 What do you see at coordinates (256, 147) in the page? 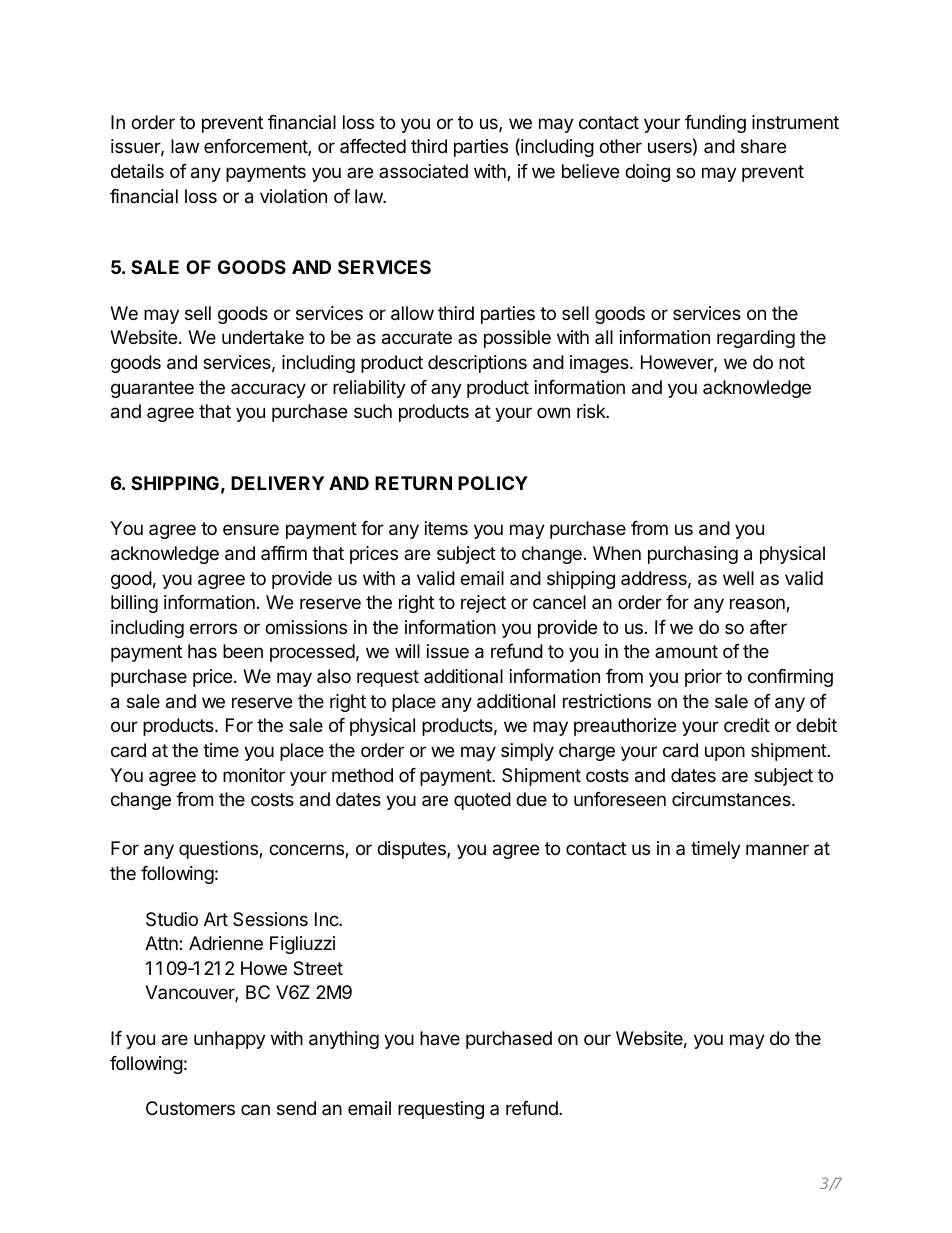
I see `enforcement` at bounding box center [256, 147].
